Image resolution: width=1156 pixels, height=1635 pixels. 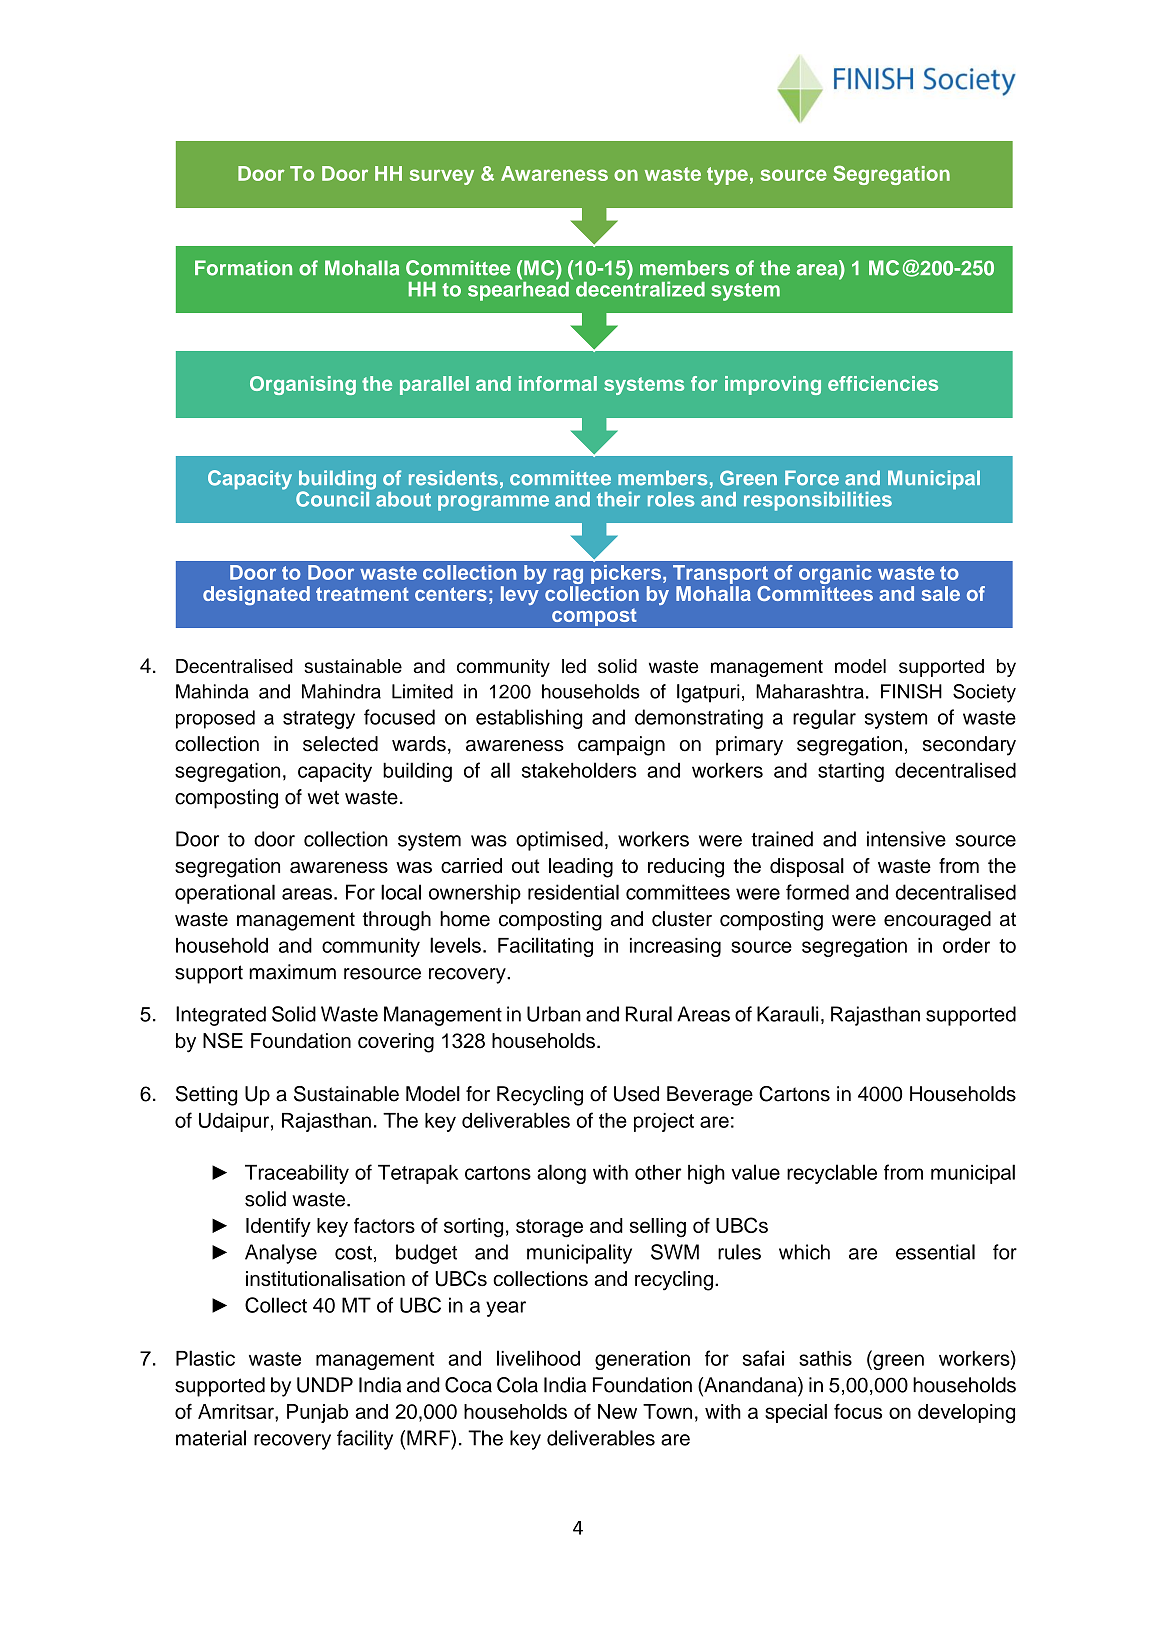 I want to click on type, so click(x=727, y=176).
